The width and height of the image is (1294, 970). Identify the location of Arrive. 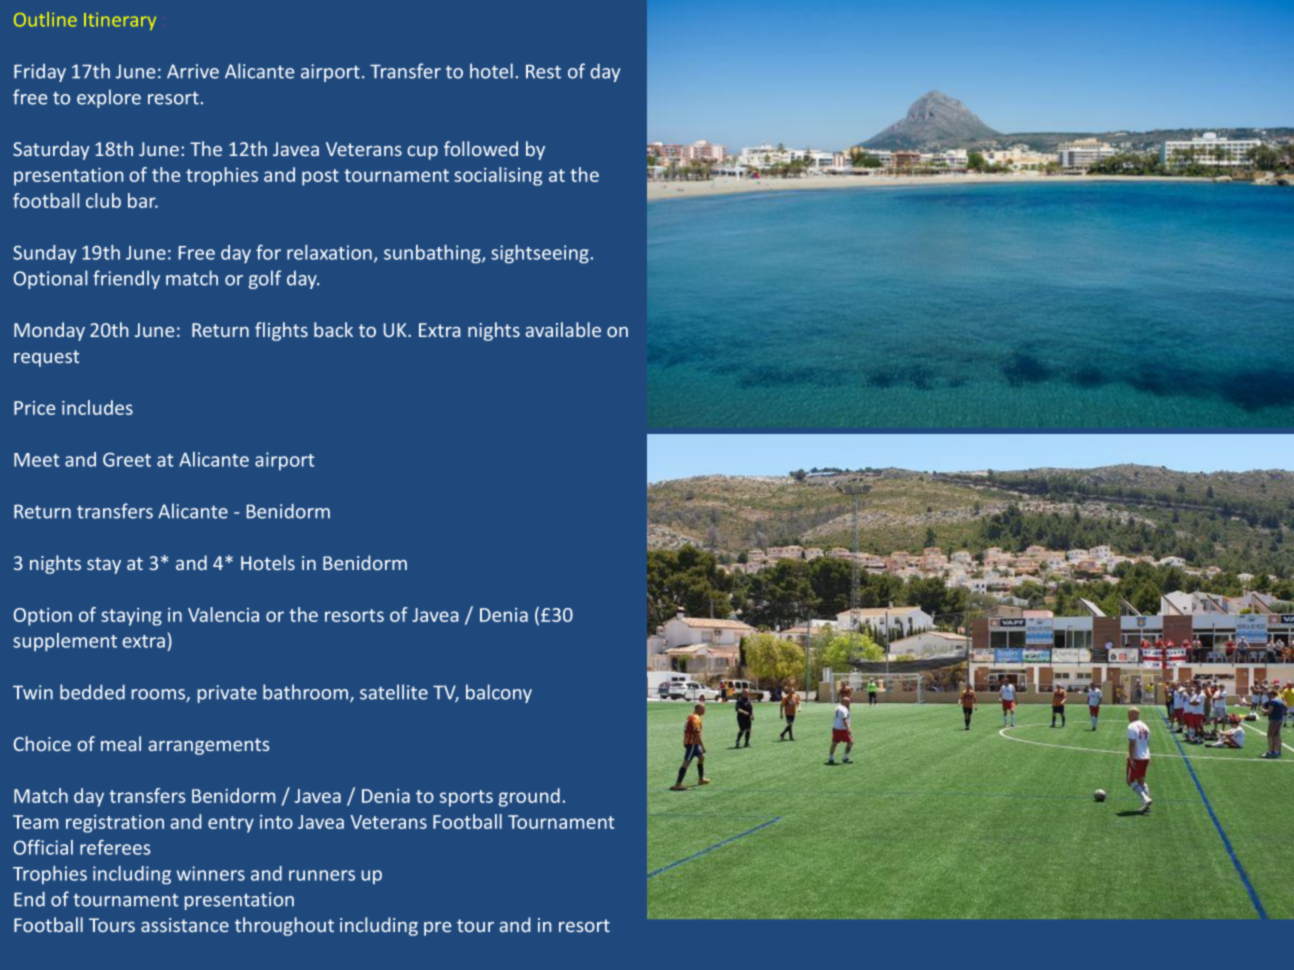
(193, 71).
